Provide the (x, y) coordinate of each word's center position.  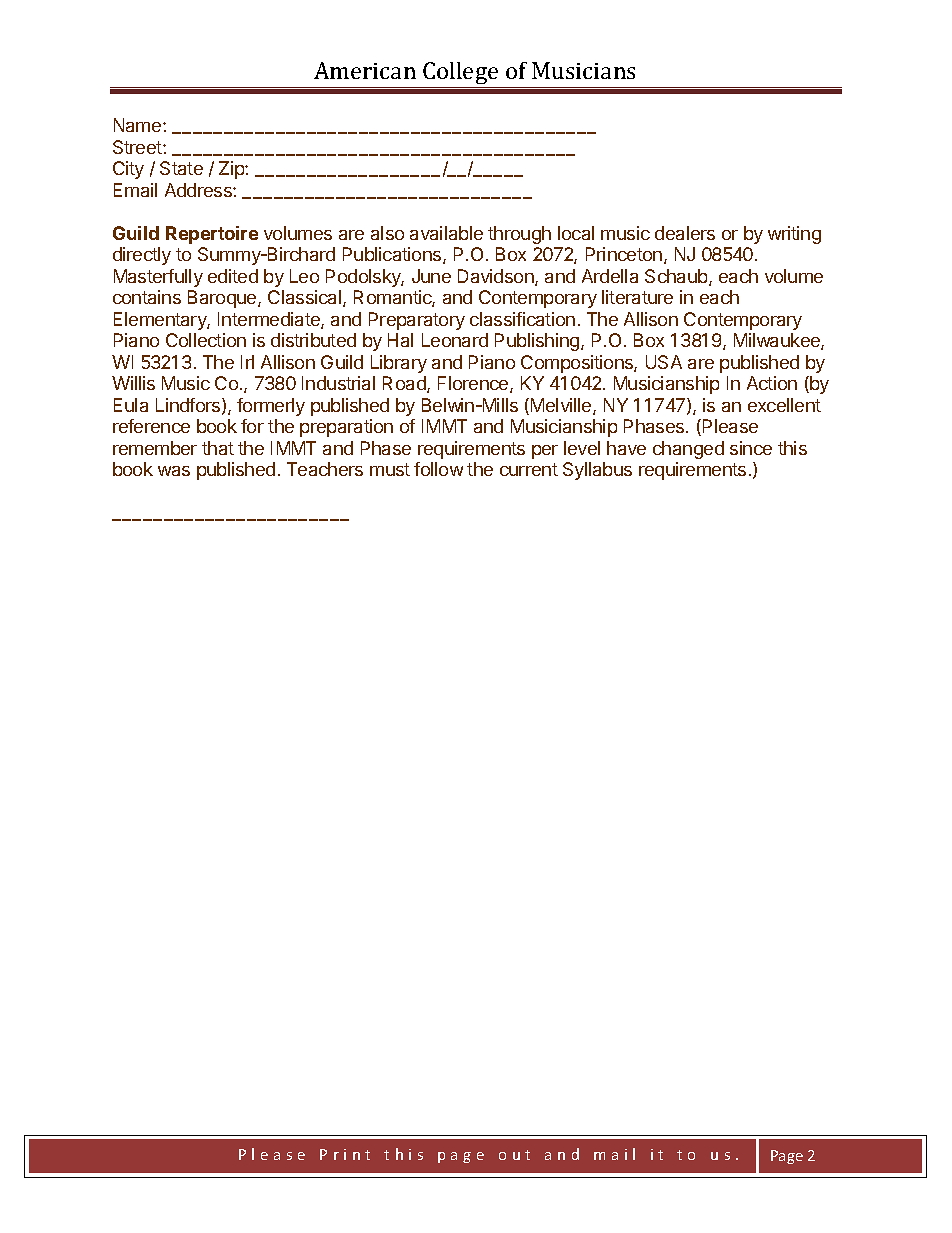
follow (438, 469)
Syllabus (597, 471)
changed (688, 450)
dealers (685, 233)
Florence (474, 384)
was (174, 471)
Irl (247, 362)
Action (772, 383)
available (446, 233)
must (390, 469)
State (181, 168)
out (514, 1155)
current (529, 469)
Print (345, 1154)
